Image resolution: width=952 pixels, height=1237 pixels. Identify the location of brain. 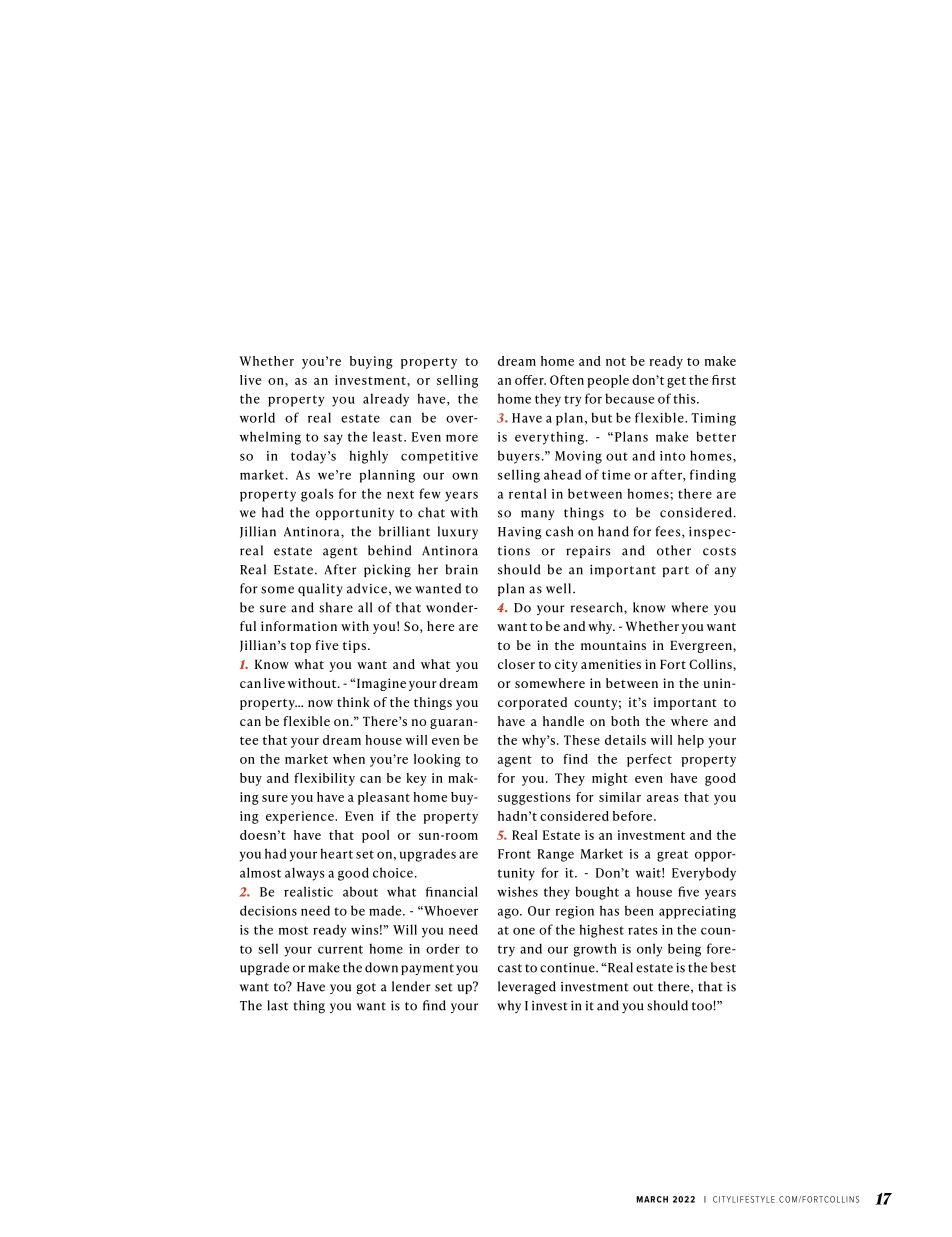
(462, 569).
